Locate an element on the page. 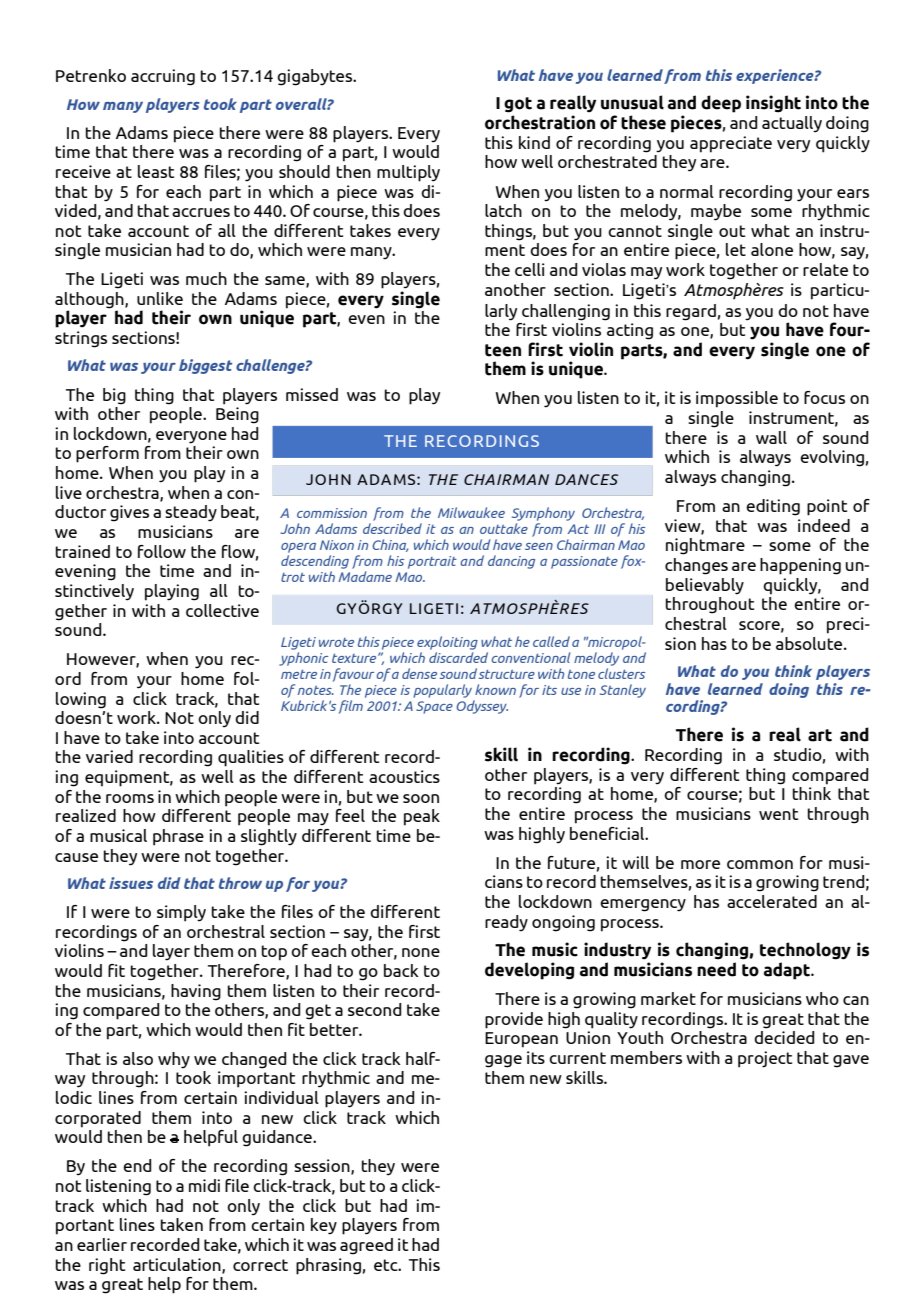  accruing is located at coordinates (163, 77).
